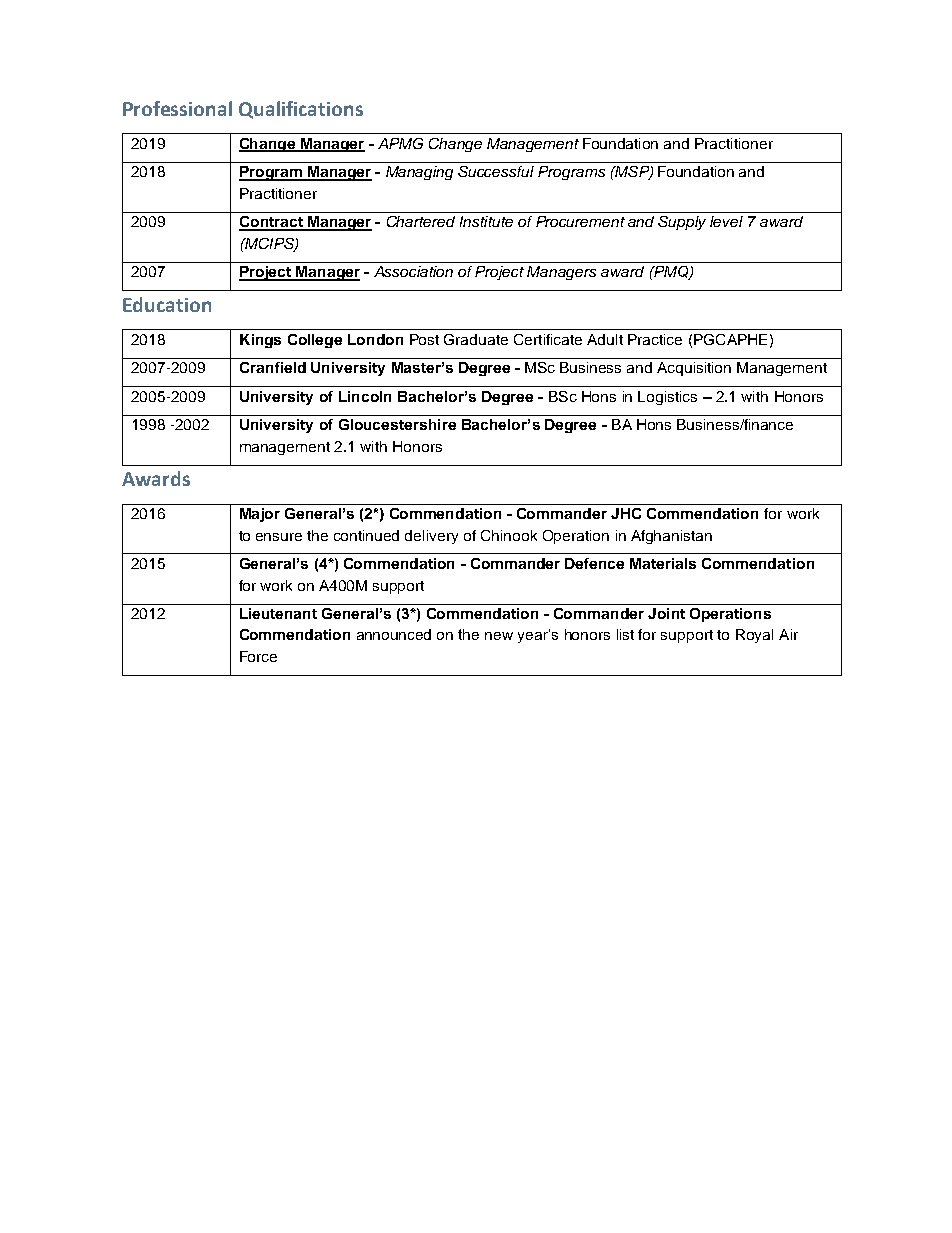 Image resolution: width=952 pixels, height=1233 pixels. Describe the element at coordinates (496, 171) in the screenshot. I see `Successful` at that location.
